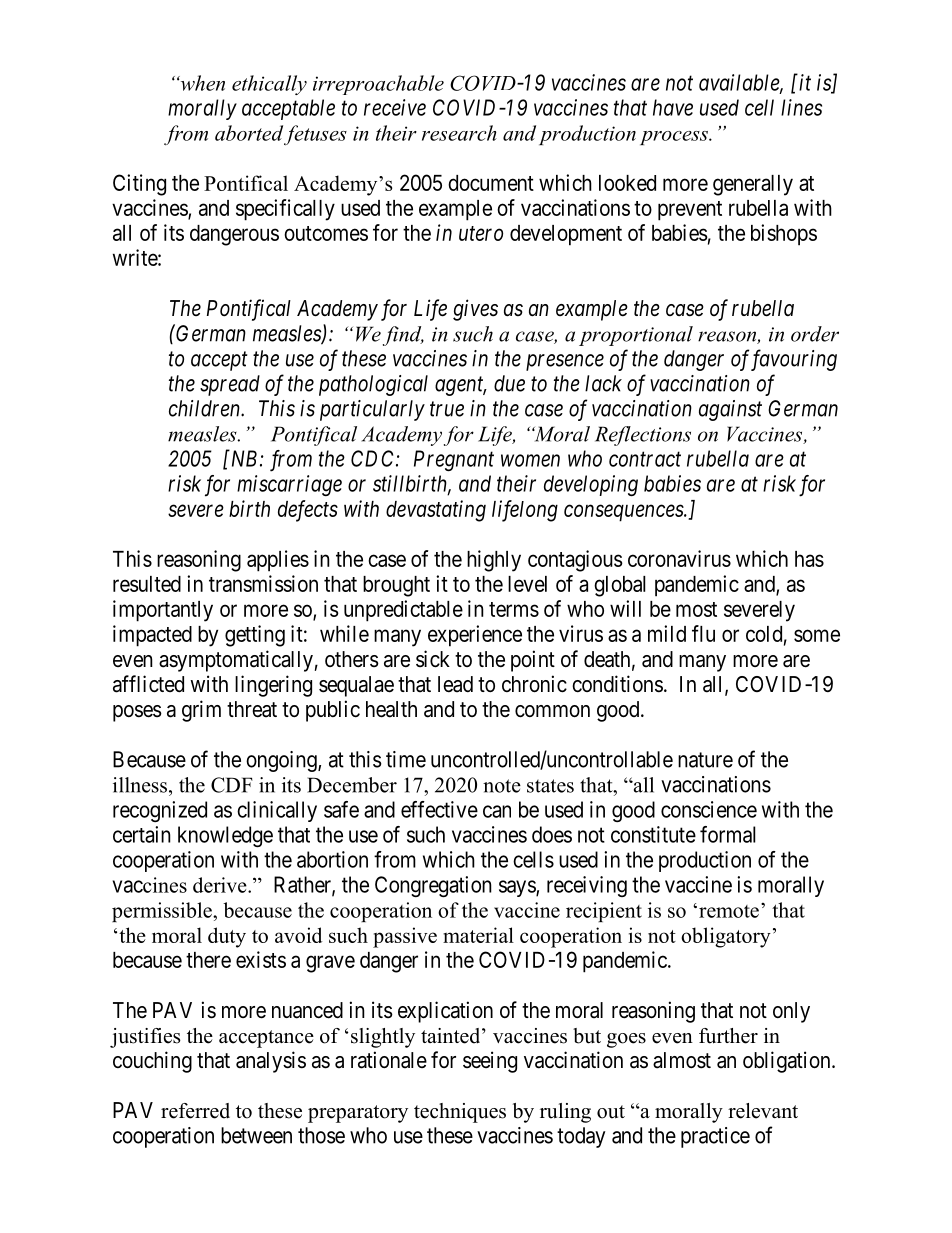  What do you see at coordinates (255, 636) in the image?
I see `getting` at bounding box center [255, 636].
